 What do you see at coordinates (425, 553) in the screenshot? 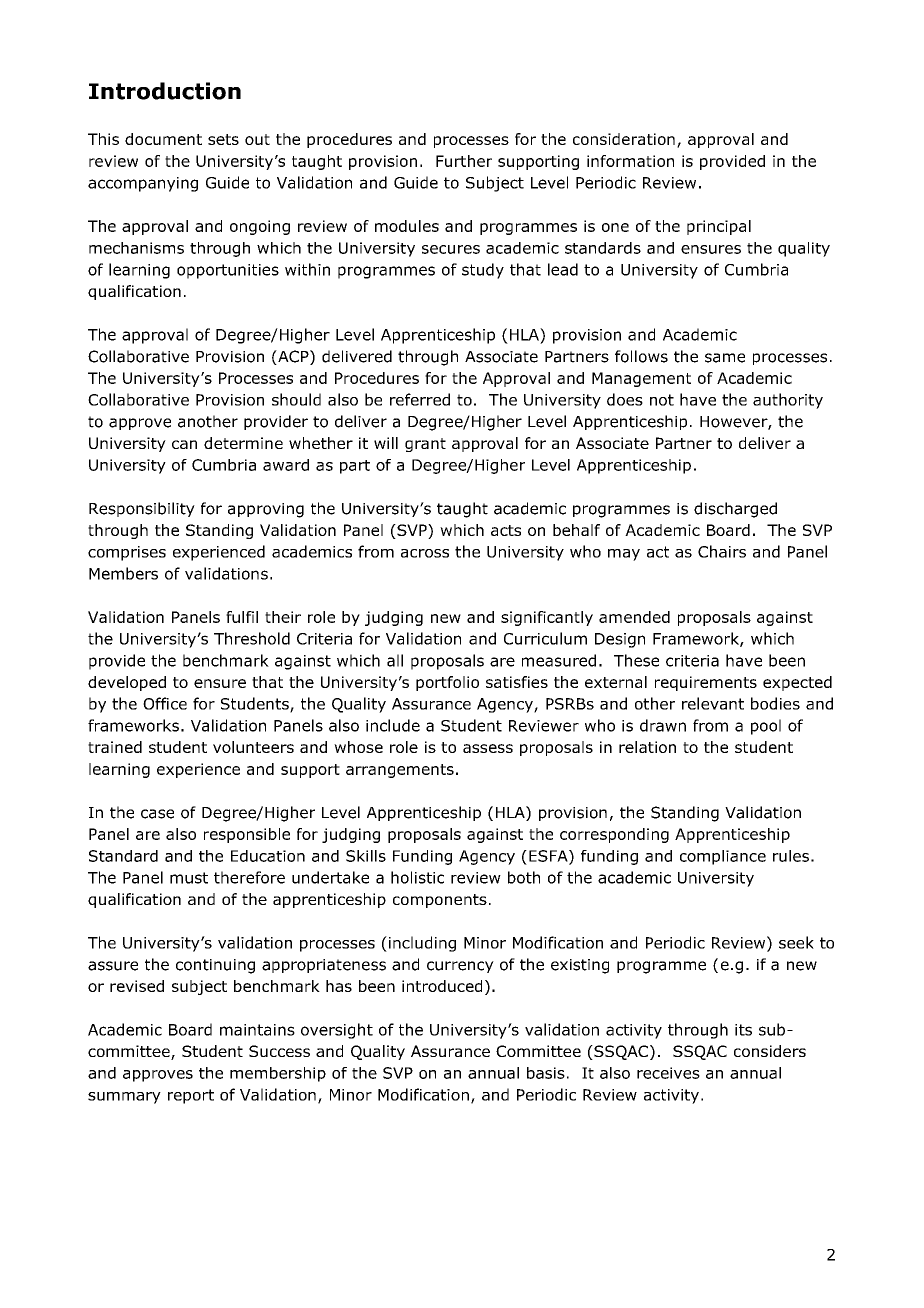
I see `across` at bounding box center [425, 553].
